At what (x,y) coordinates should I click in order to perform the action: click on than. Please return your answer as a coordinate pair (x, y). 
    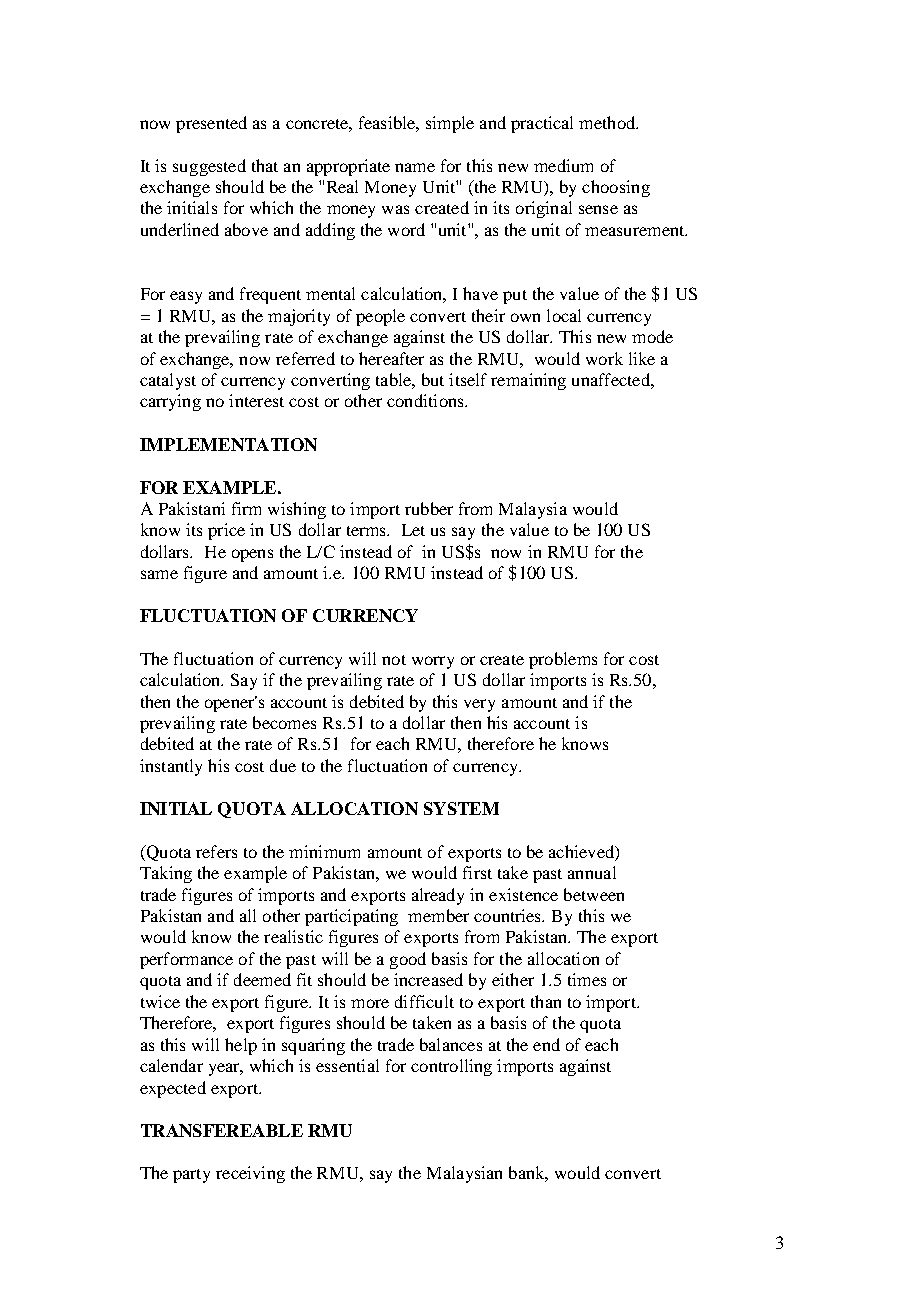
    Looking at the image, I should click on (546, 1001).
